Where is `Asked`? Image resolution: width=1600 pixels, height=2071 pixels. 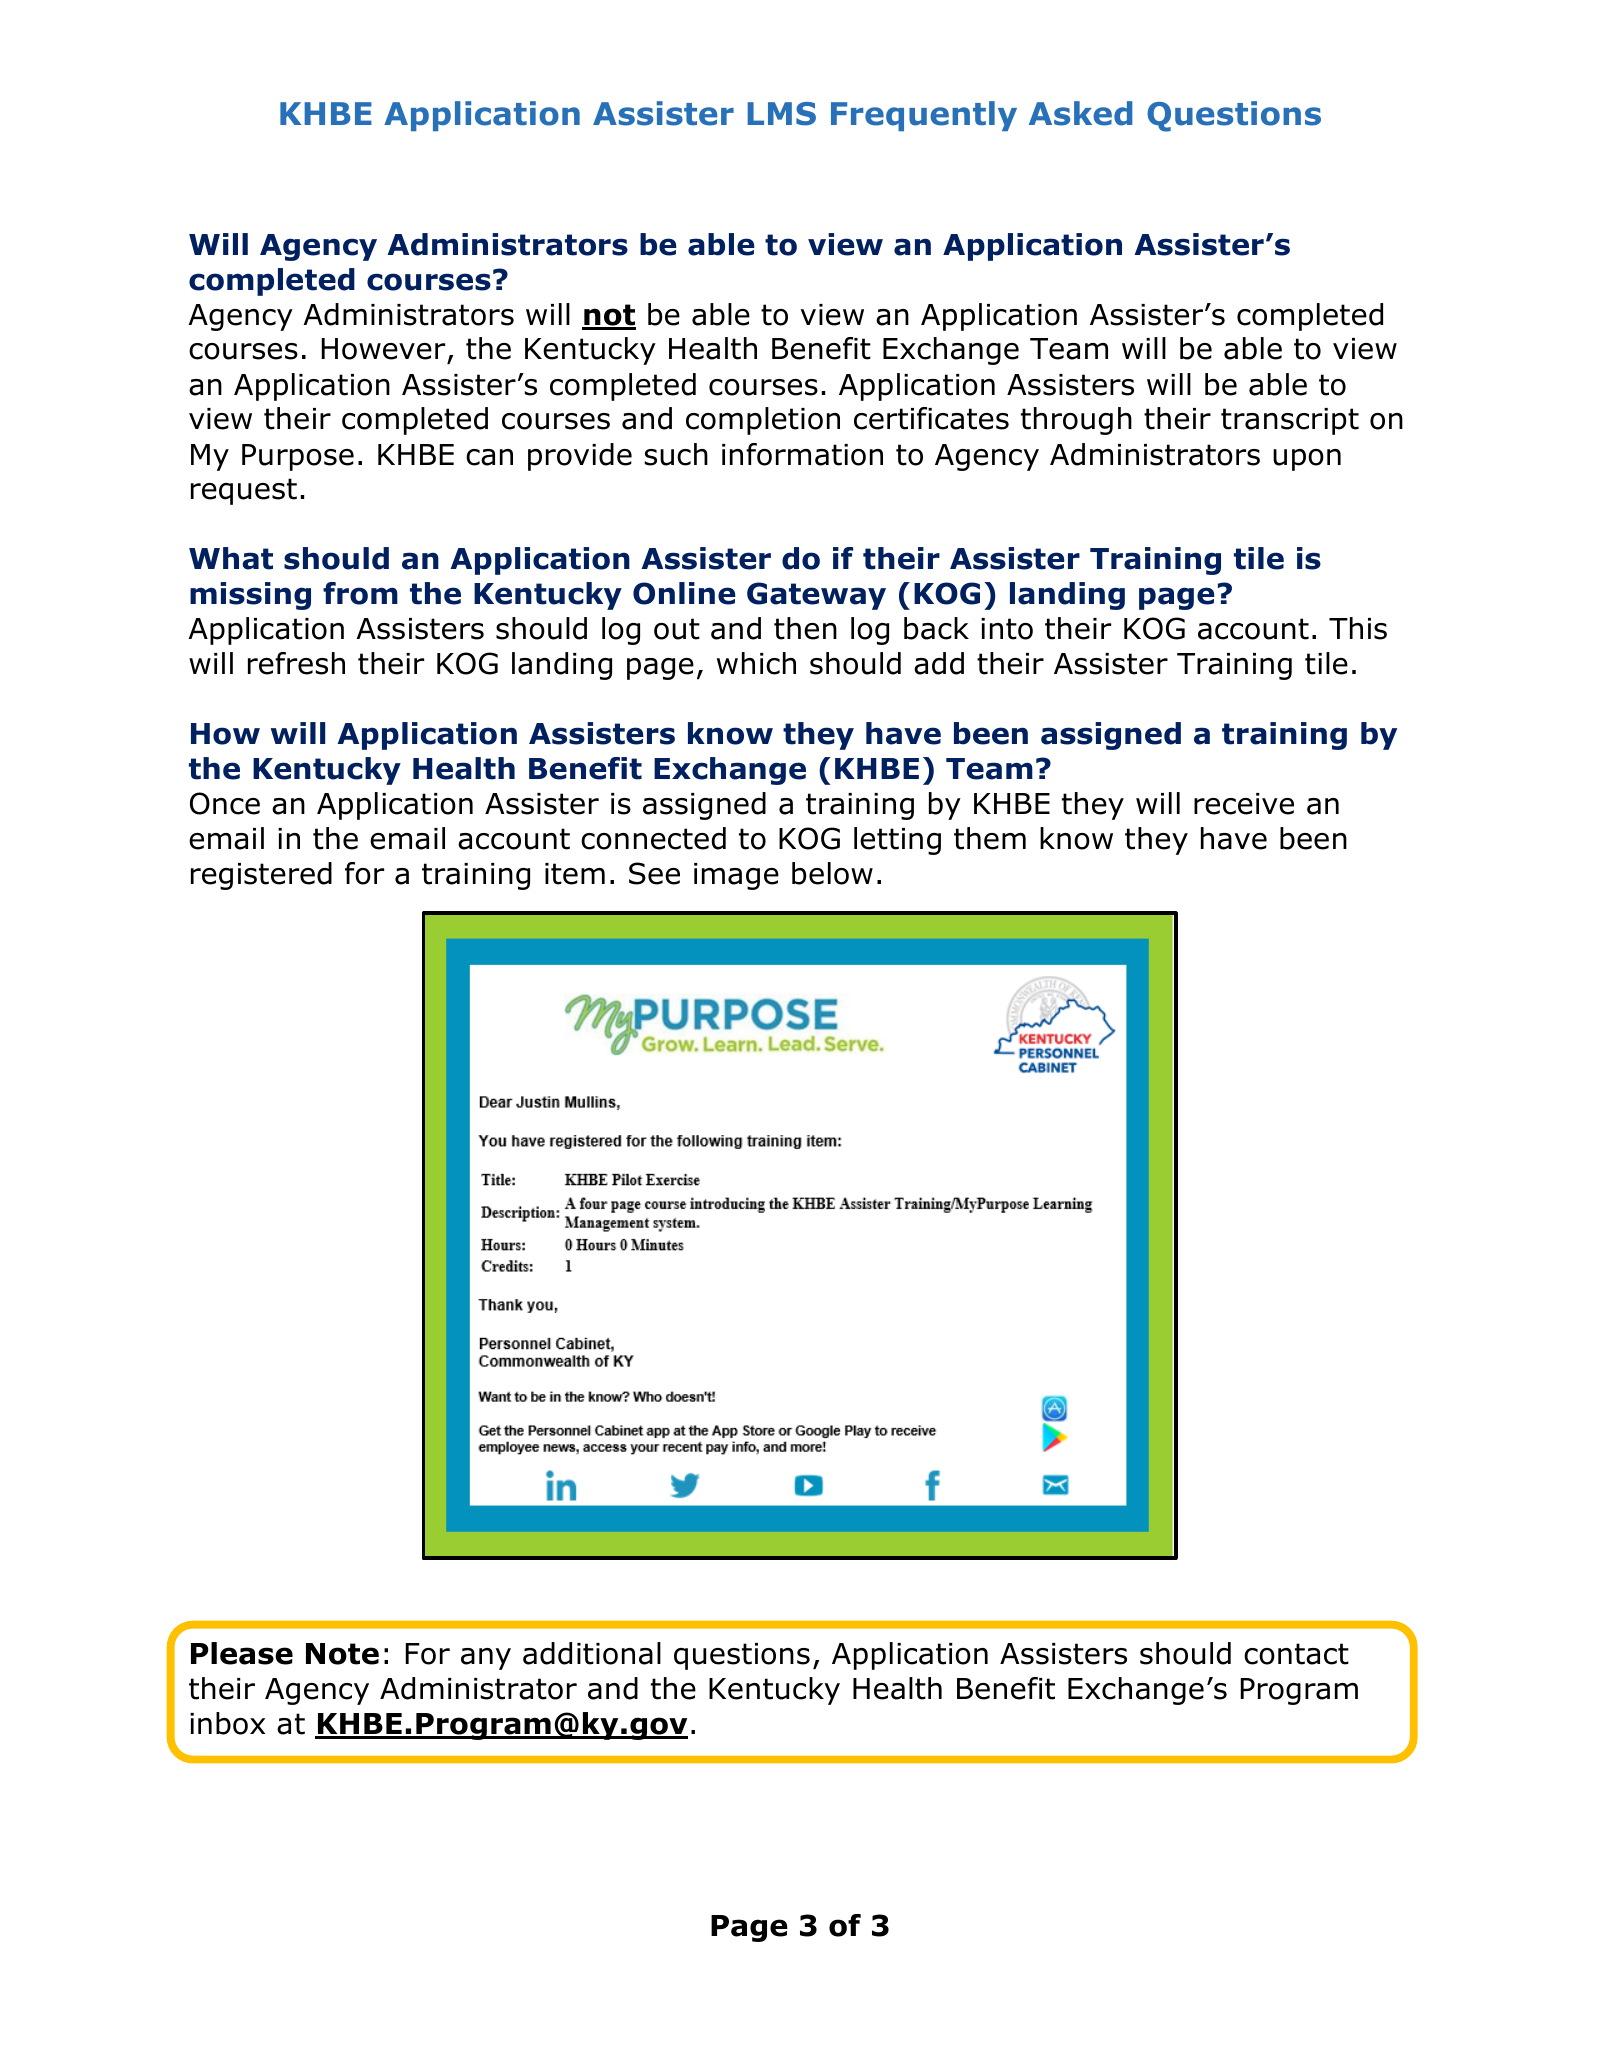
Asked is located at coordinates (1081, 113).
